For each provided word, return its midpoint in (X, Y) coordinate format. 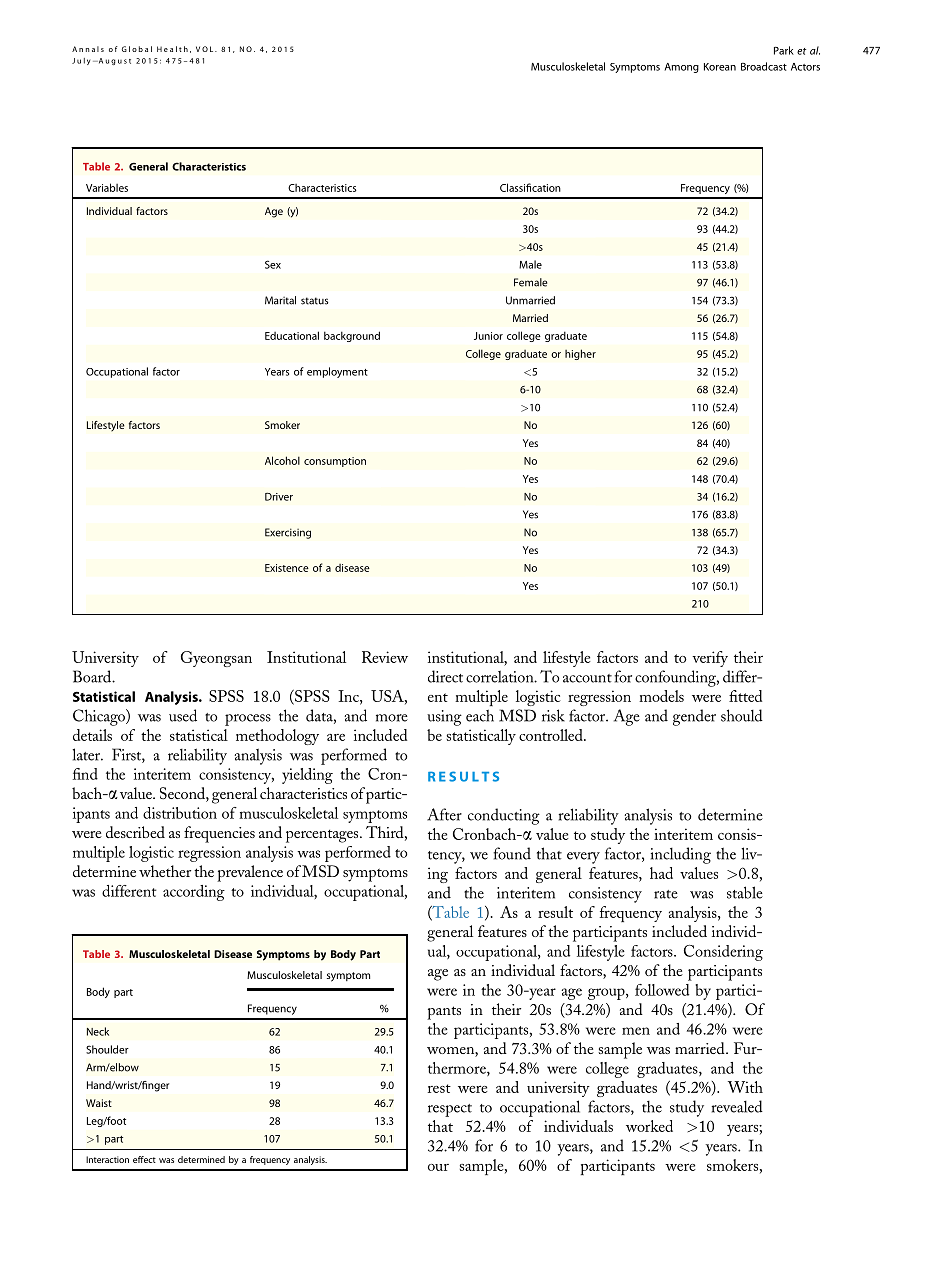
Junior (488, 336)
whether (165, 871)
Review (385, 657)
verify (710, 659)
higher (580, 354)
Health (172, 49)
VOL (206, 49)
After (444, 814)
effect (144, 1159)
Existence (287, 568)
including (681, 855)
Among (681, 68)
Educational (292, 335)
